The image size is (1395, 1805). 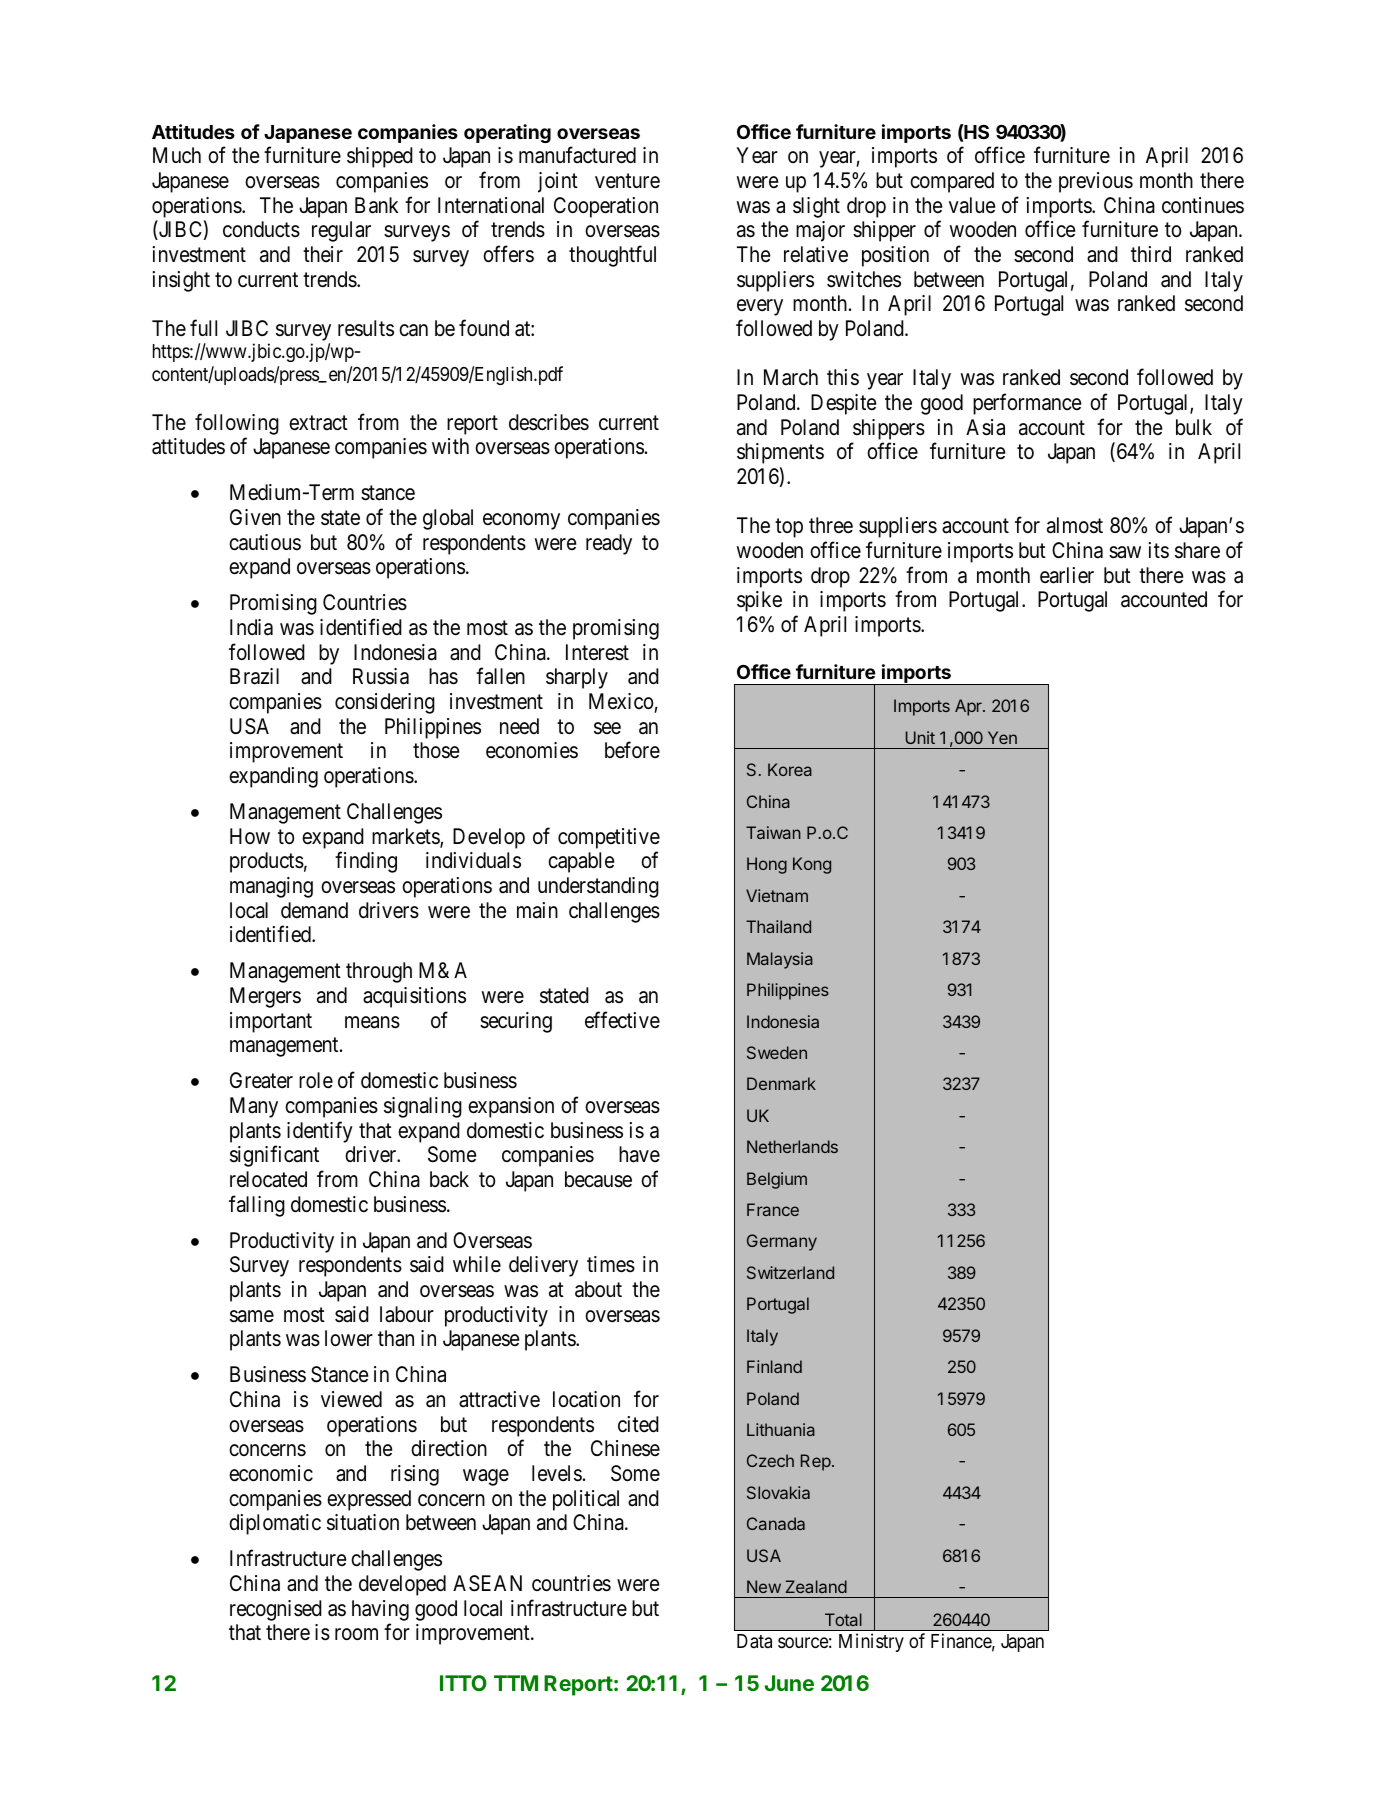 What do you see at coordinates (627, 181) in the screenshot?
I see `venture` at bounding box center [627, 181].
